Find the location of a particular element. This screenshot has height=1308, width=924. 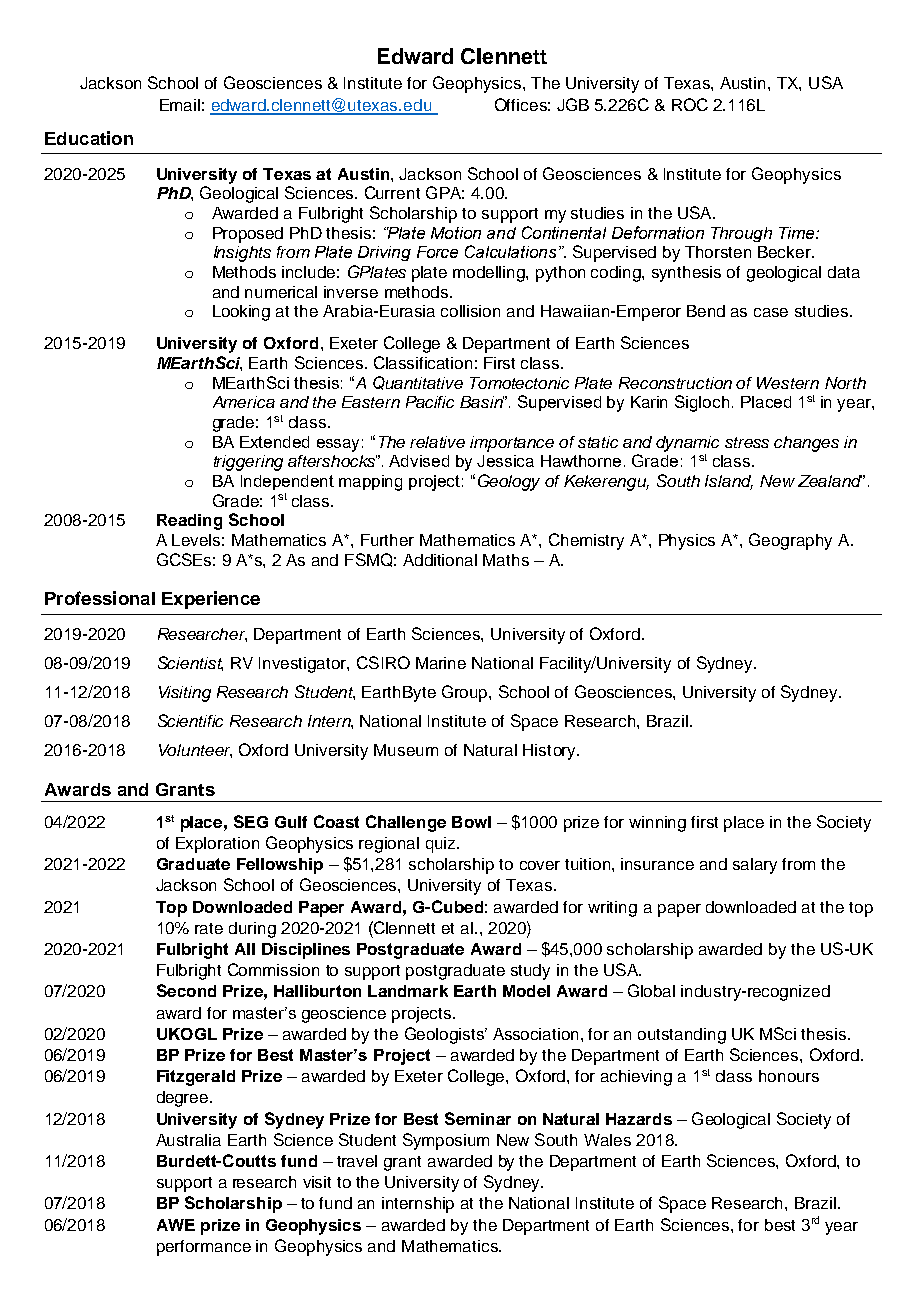

ROC is located at coordinates (690, 104).
